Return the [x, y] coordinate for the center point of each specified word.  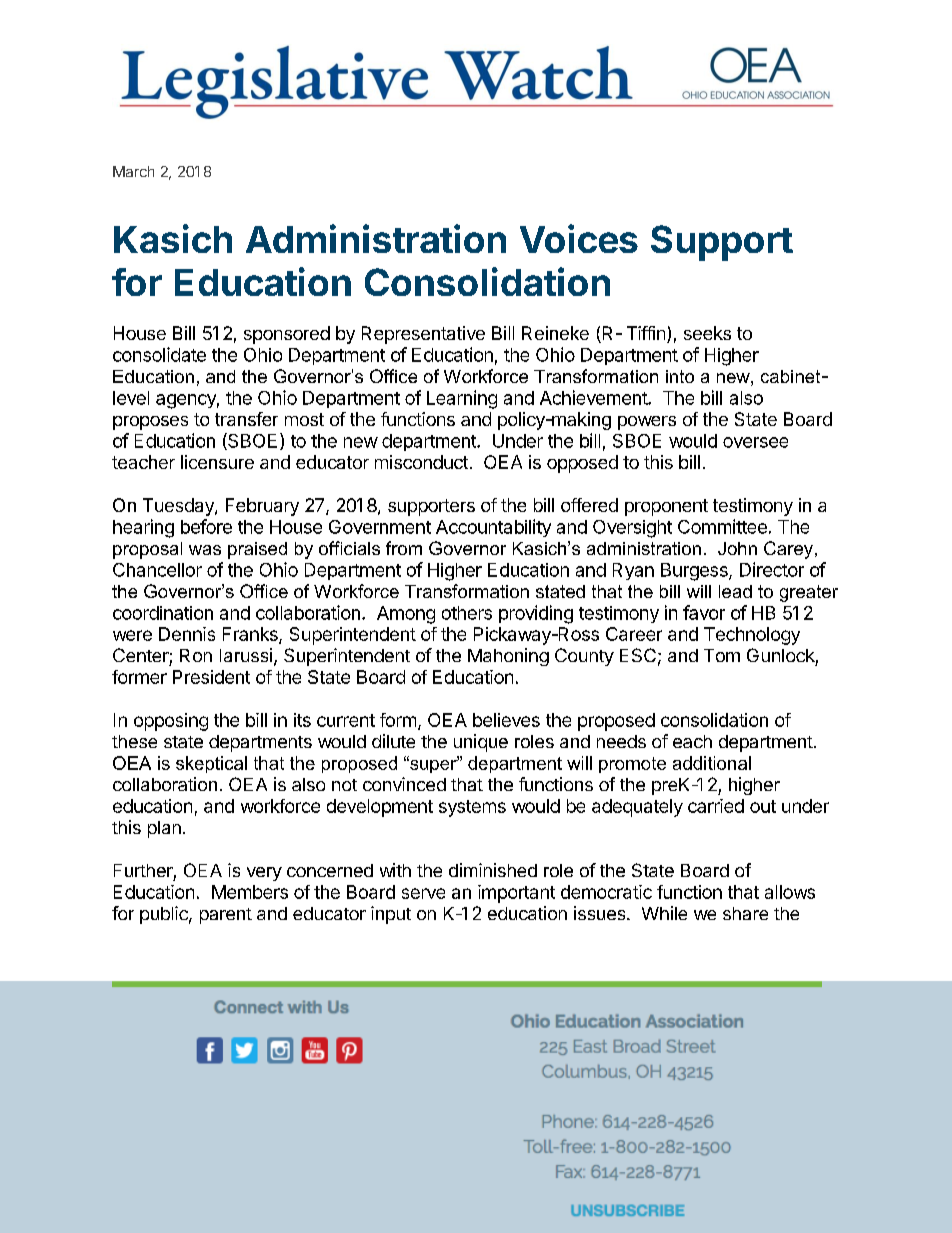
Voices [579, 238]
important [516, 894]
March [133, 171]
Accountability [493, 528]
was [205, 550]
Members [250, 892]
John [737, 548]
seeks [707, 333]
